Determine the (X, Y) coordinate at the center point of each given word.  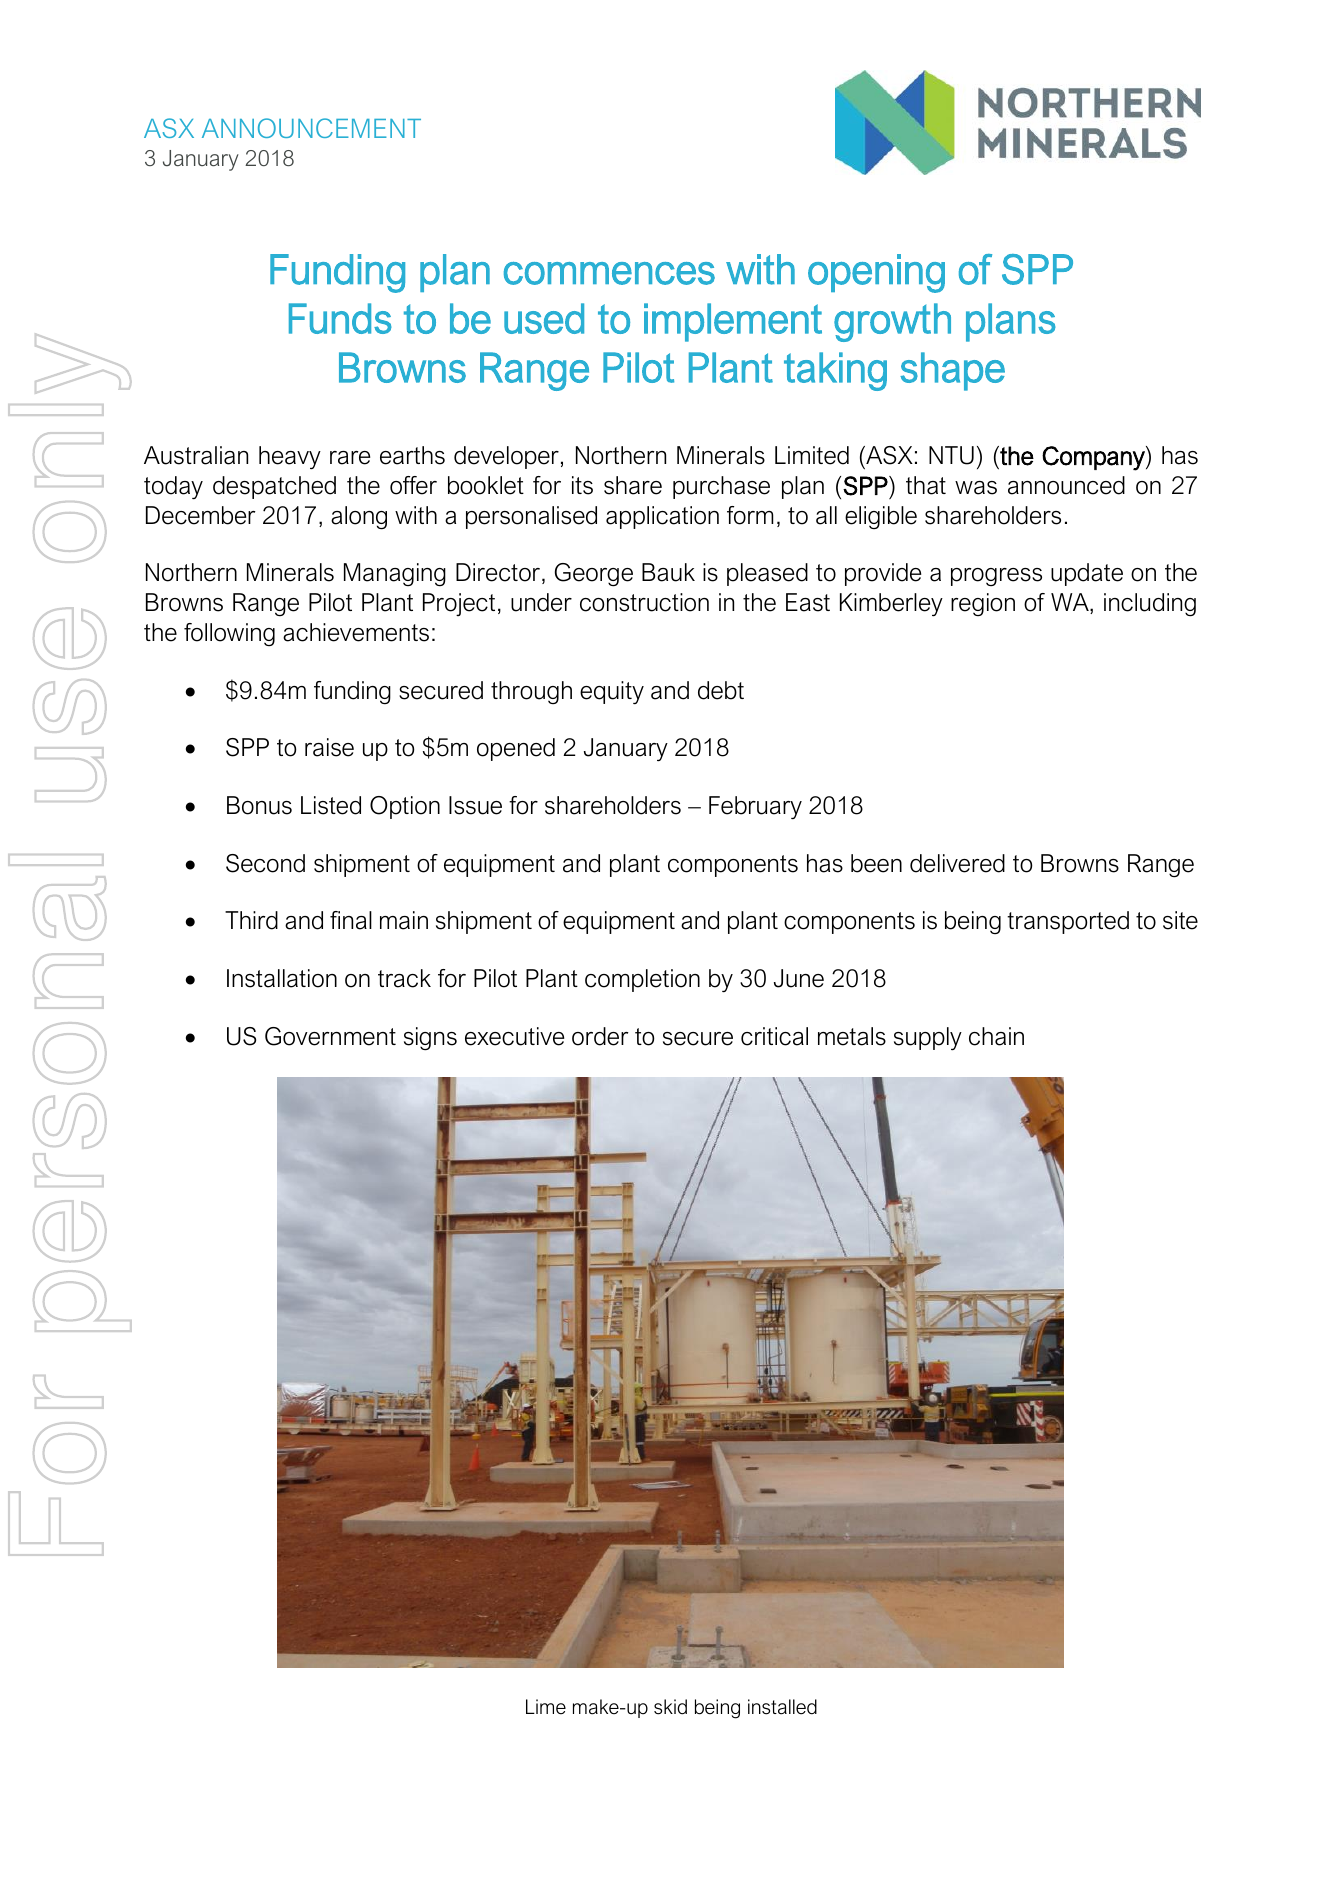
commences (609, 273)
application (662, 517)
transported (1068, 922)
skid (670, 1707)
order (600, 1036)
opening (876, 273)
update (1087, 574)
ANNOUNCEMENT (311, 128)
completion (642, 980)
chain (996, 1036)
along (359, 518)
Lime (546, 1707)
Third (251, 920)
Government (330, 1036)
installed (782, 1707)
